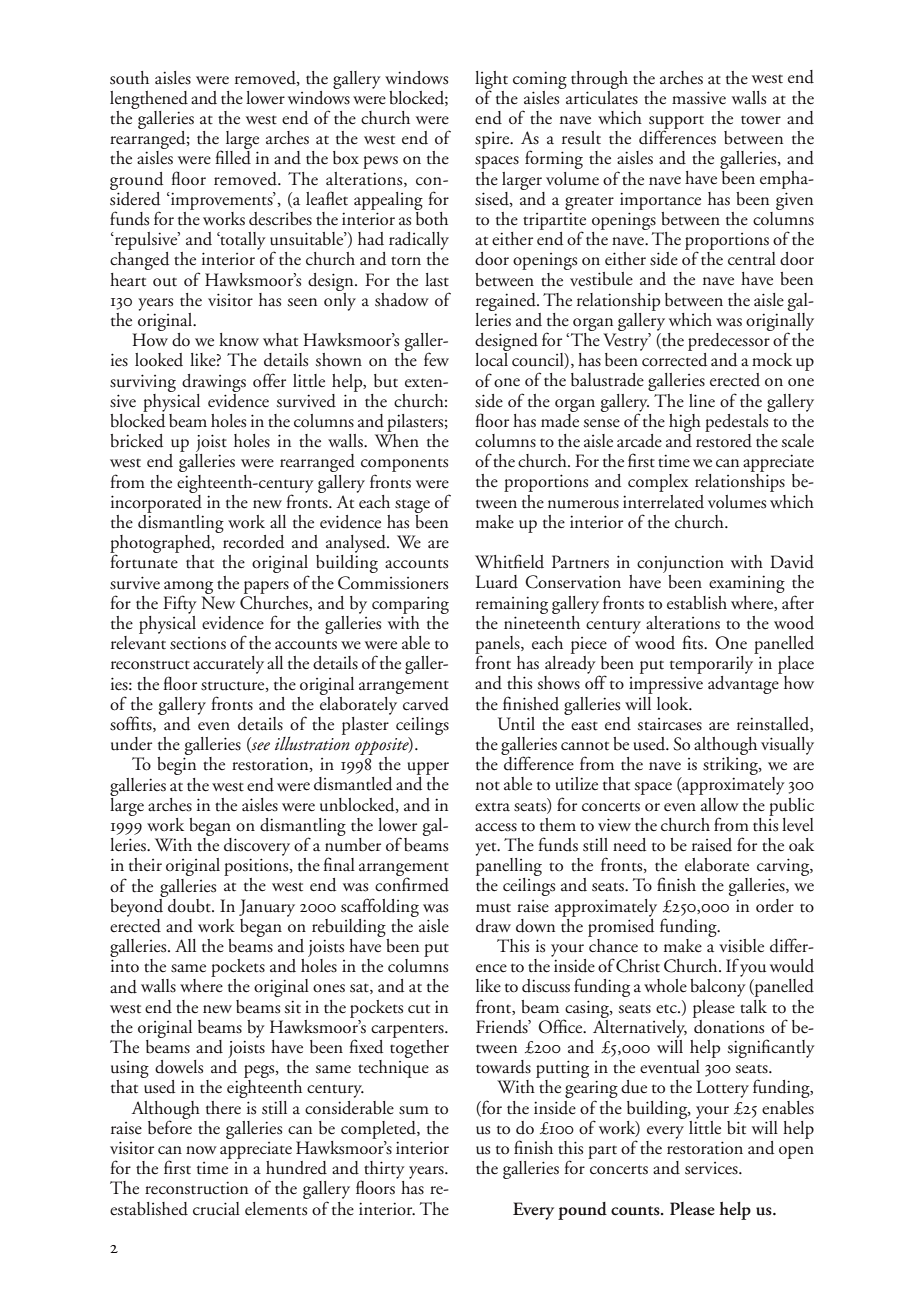  Describe the element at coordinates (712, 1168) in the screenshot. I see `services` at that location.
